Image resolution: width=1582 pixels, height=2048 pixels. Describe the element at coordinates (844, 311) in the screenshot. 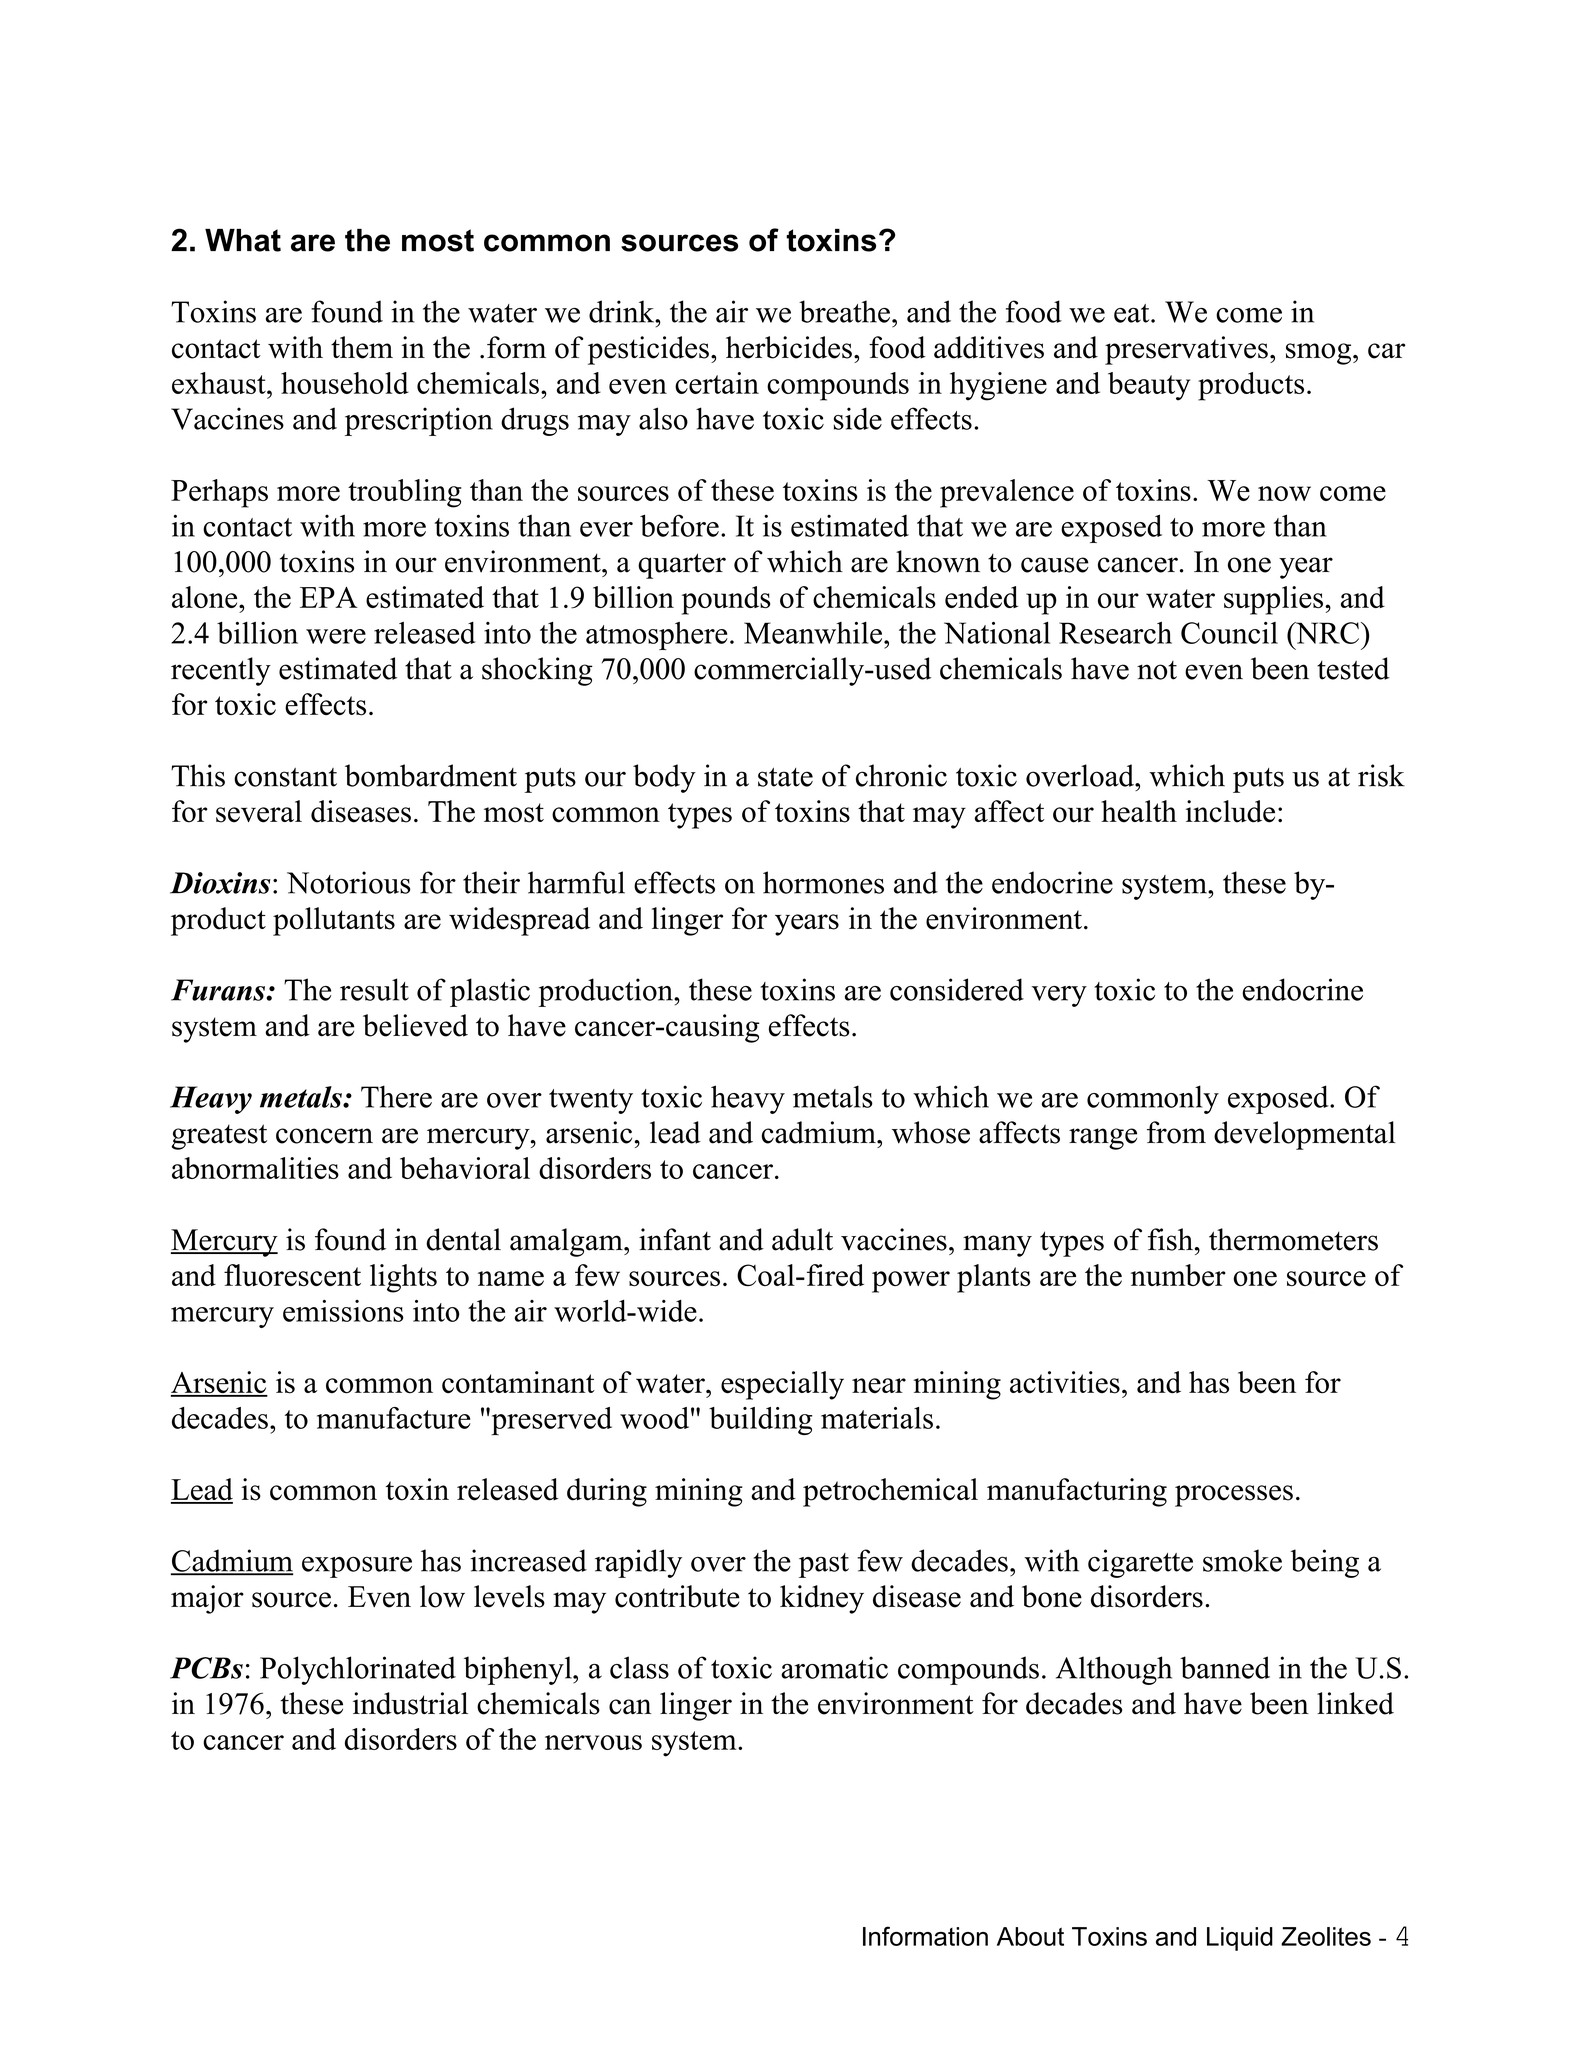

I see `breathe` at that location.
